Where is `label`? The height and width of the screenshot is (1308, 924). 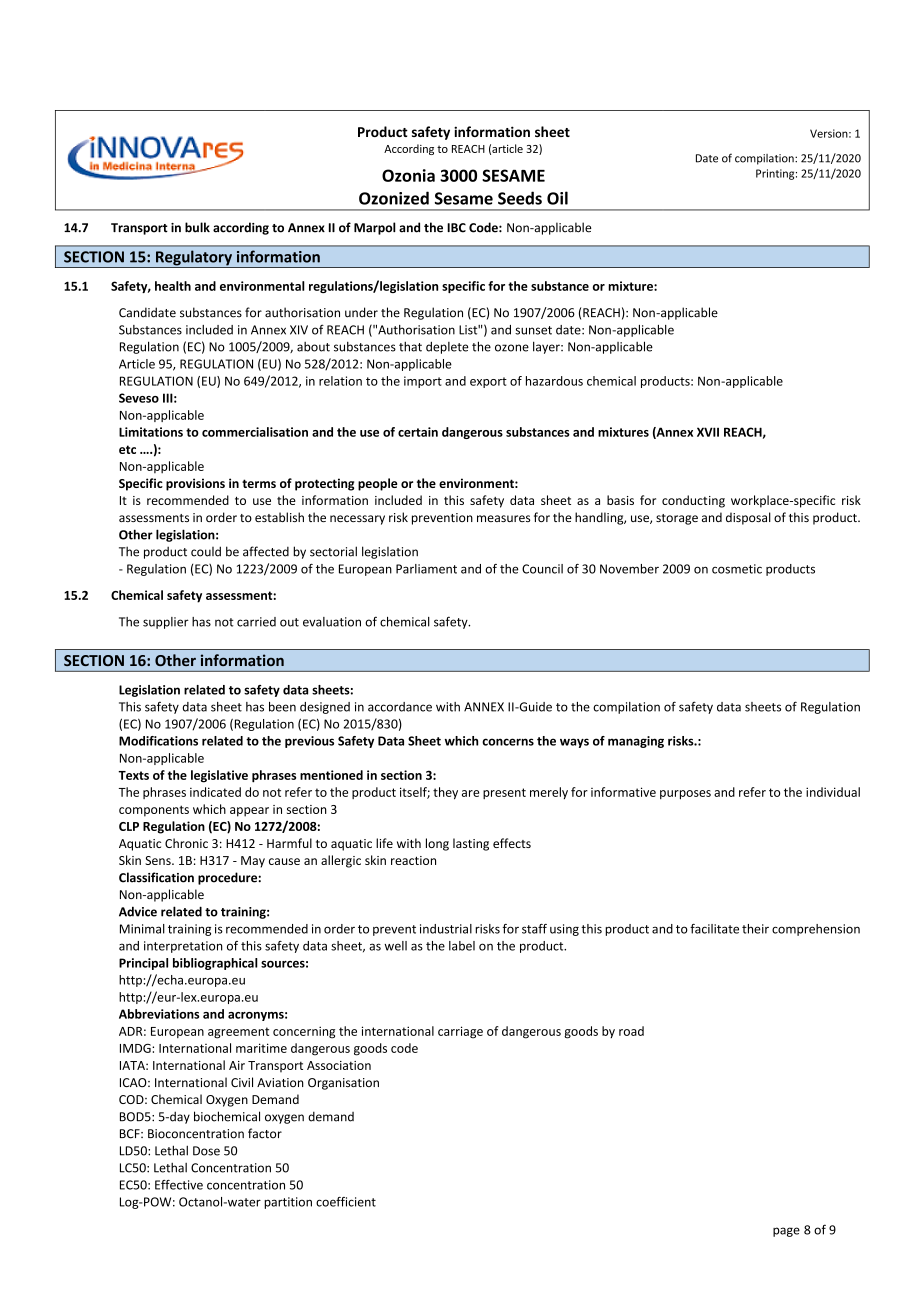 label is located at coordinates (462, 946).
